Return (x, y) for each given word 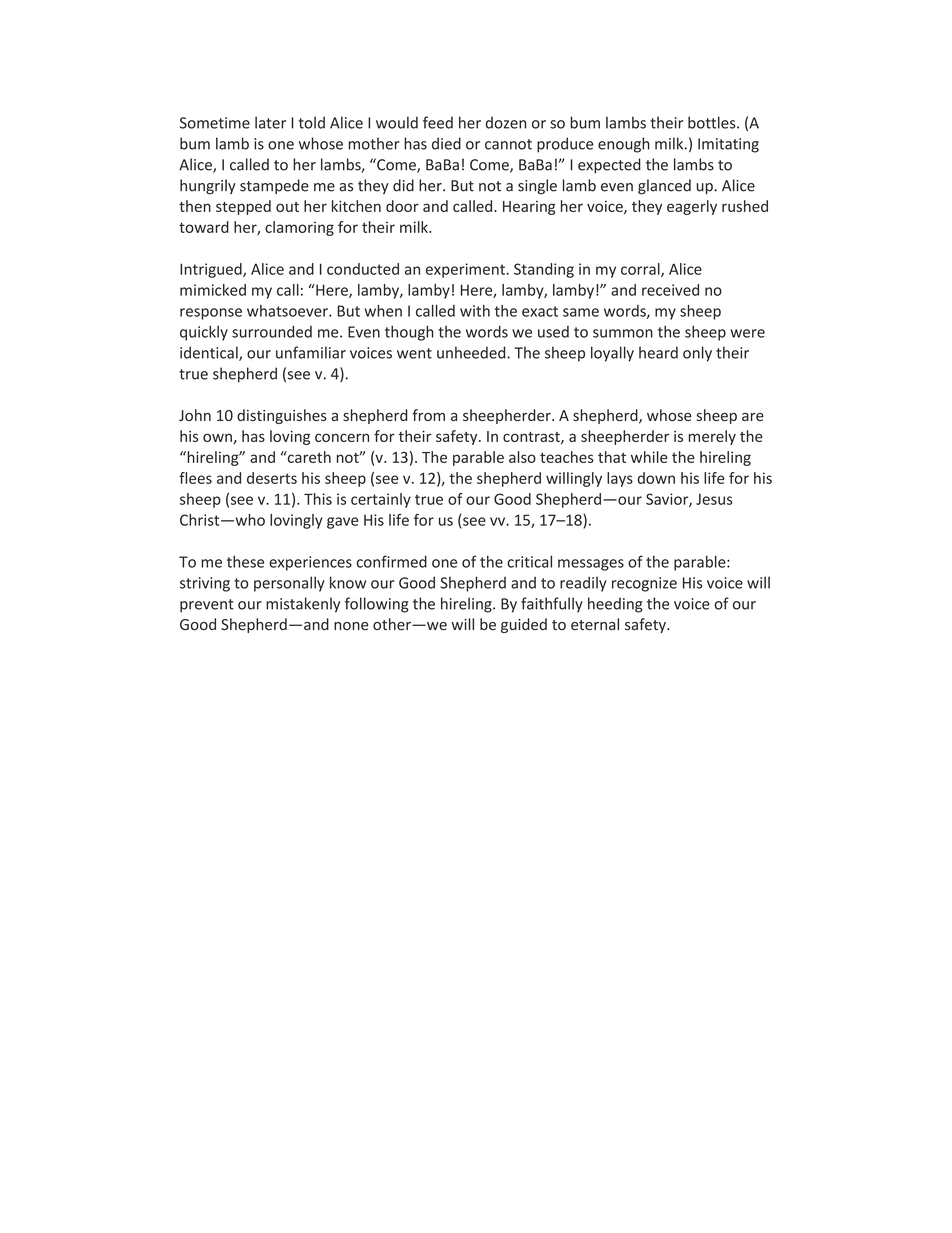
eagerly (692, 207)
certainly (381, 500)
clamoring (299, 228)
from (428, 415)
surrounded (272, 332)
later (270, 122)
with (475, 311)
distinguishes (282, 416)
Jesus (714, 499)
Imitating (728, 145)
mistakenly (303, 605)
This (318, 499)
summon (623, 333)
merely (712, 437)
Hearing (529, 208)
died (446, 143)
